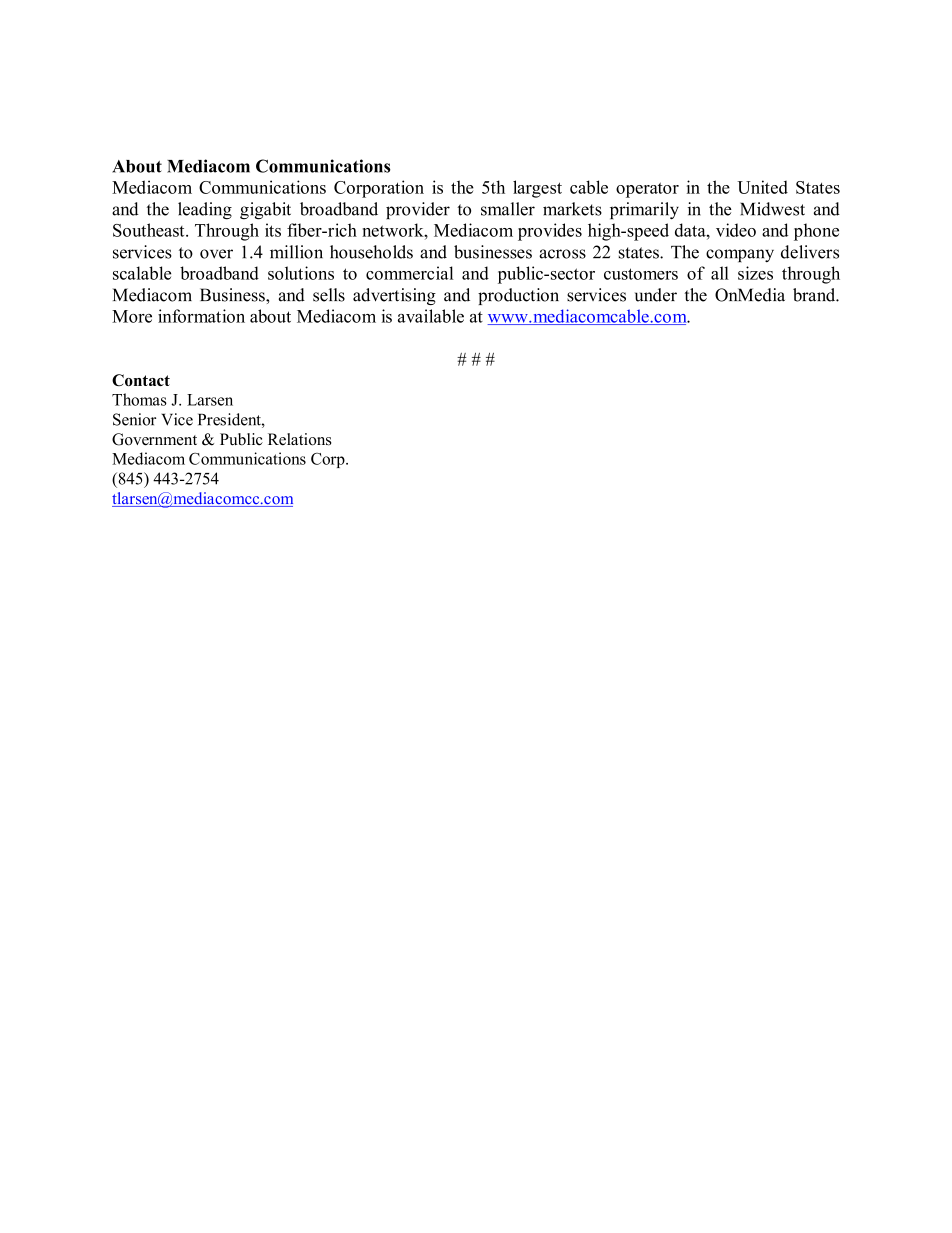 The image size is (952, 1233). What do you see at coordinates (141, 380) in the page?
I see `Contact` at bounding box center [141, 380].
